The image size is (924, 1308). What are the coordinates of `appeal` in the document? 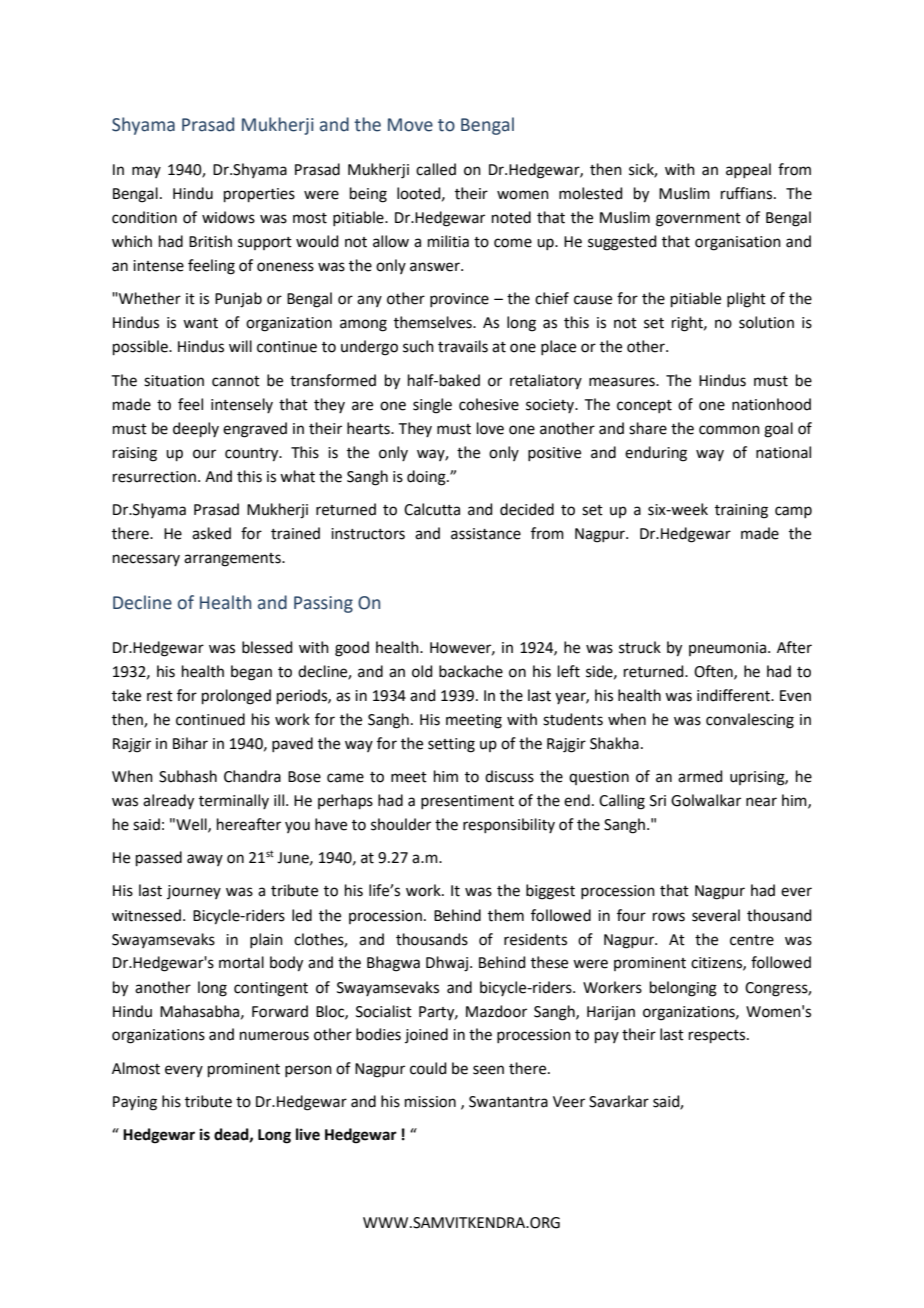 It's located at (748, 170).
